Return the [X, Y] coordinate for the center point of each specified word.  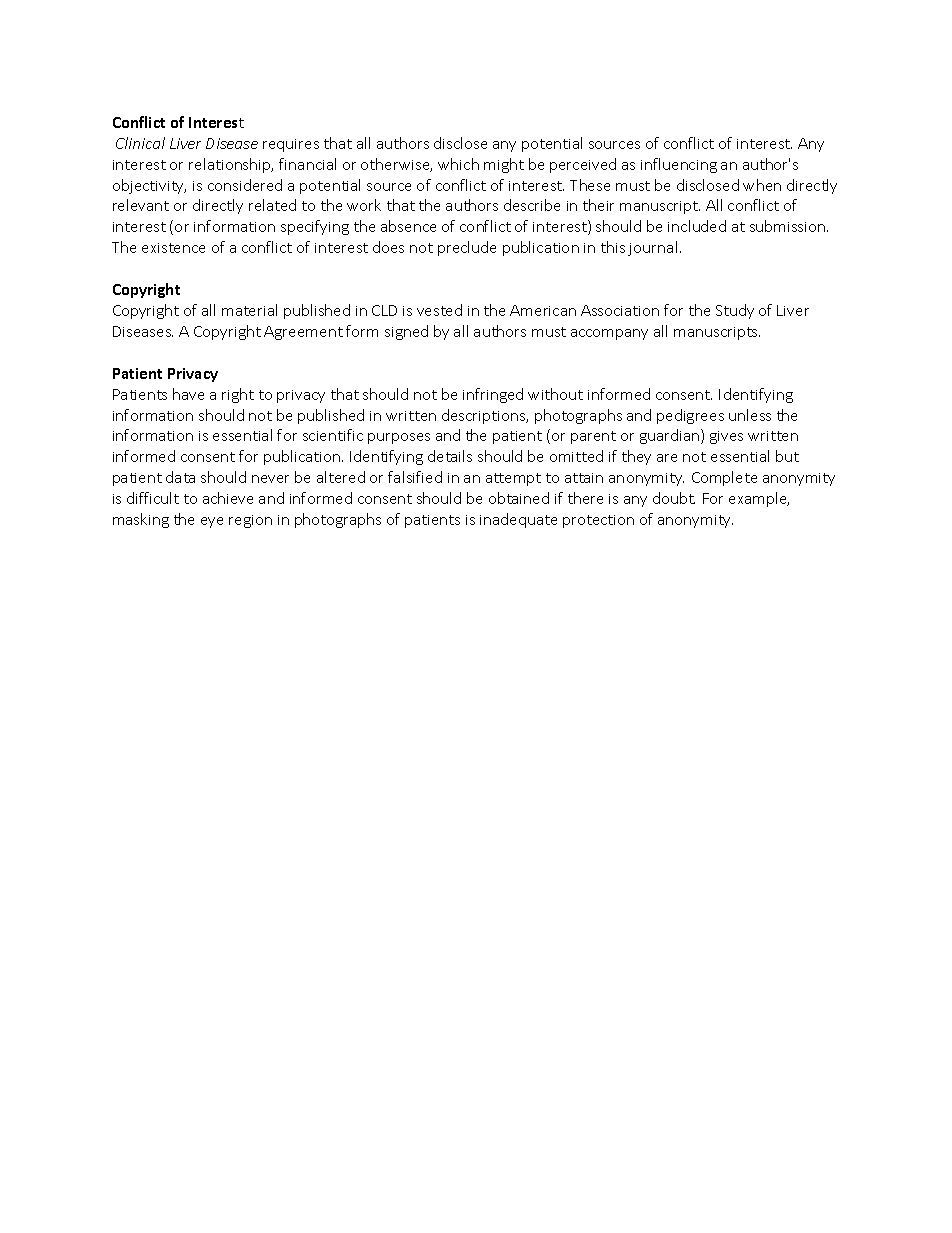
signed [406, 332]
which [458, 164]
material [249, 310]
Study [735, 311]
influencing [679, 165]
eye [212, 522]
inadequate [518, 520]
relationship [231, 165]
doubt [674, 498]
